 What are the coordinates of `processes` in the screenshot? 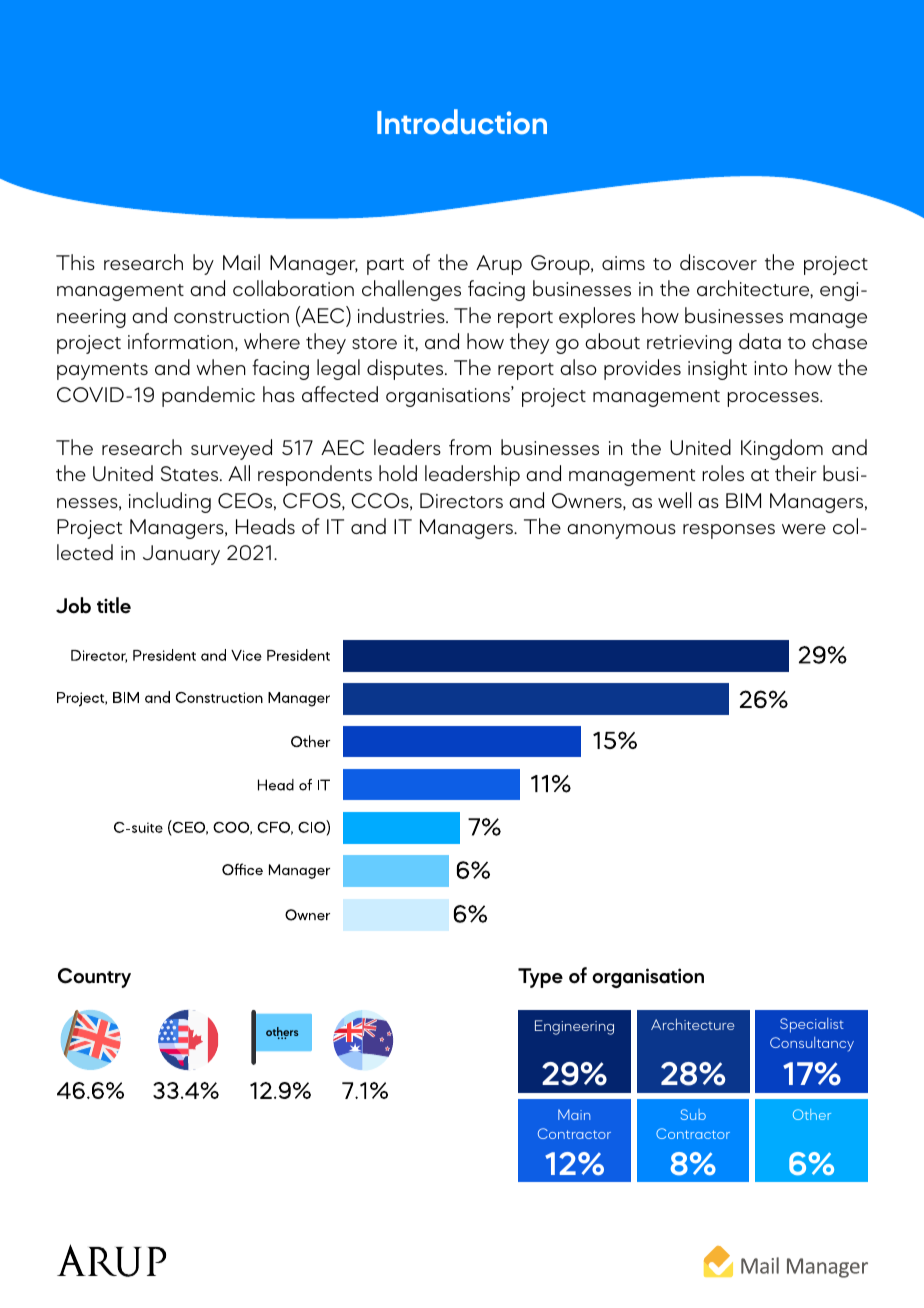 It's located at (774, 399).
